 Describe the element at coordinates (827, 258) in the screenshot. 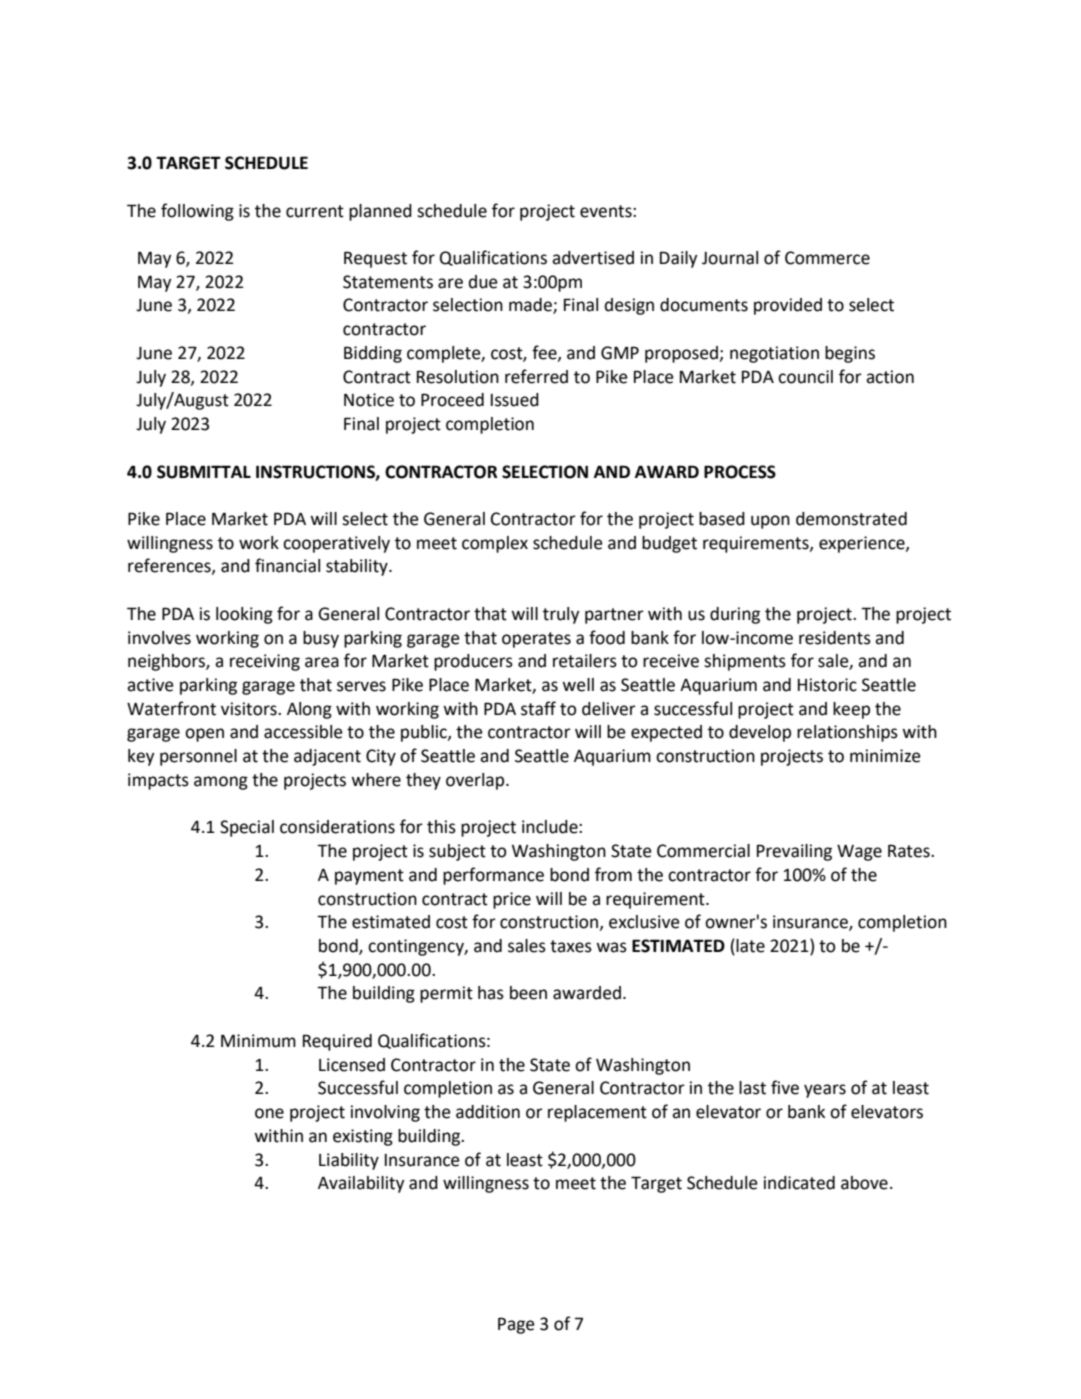

I see `Commerce` at that location.
